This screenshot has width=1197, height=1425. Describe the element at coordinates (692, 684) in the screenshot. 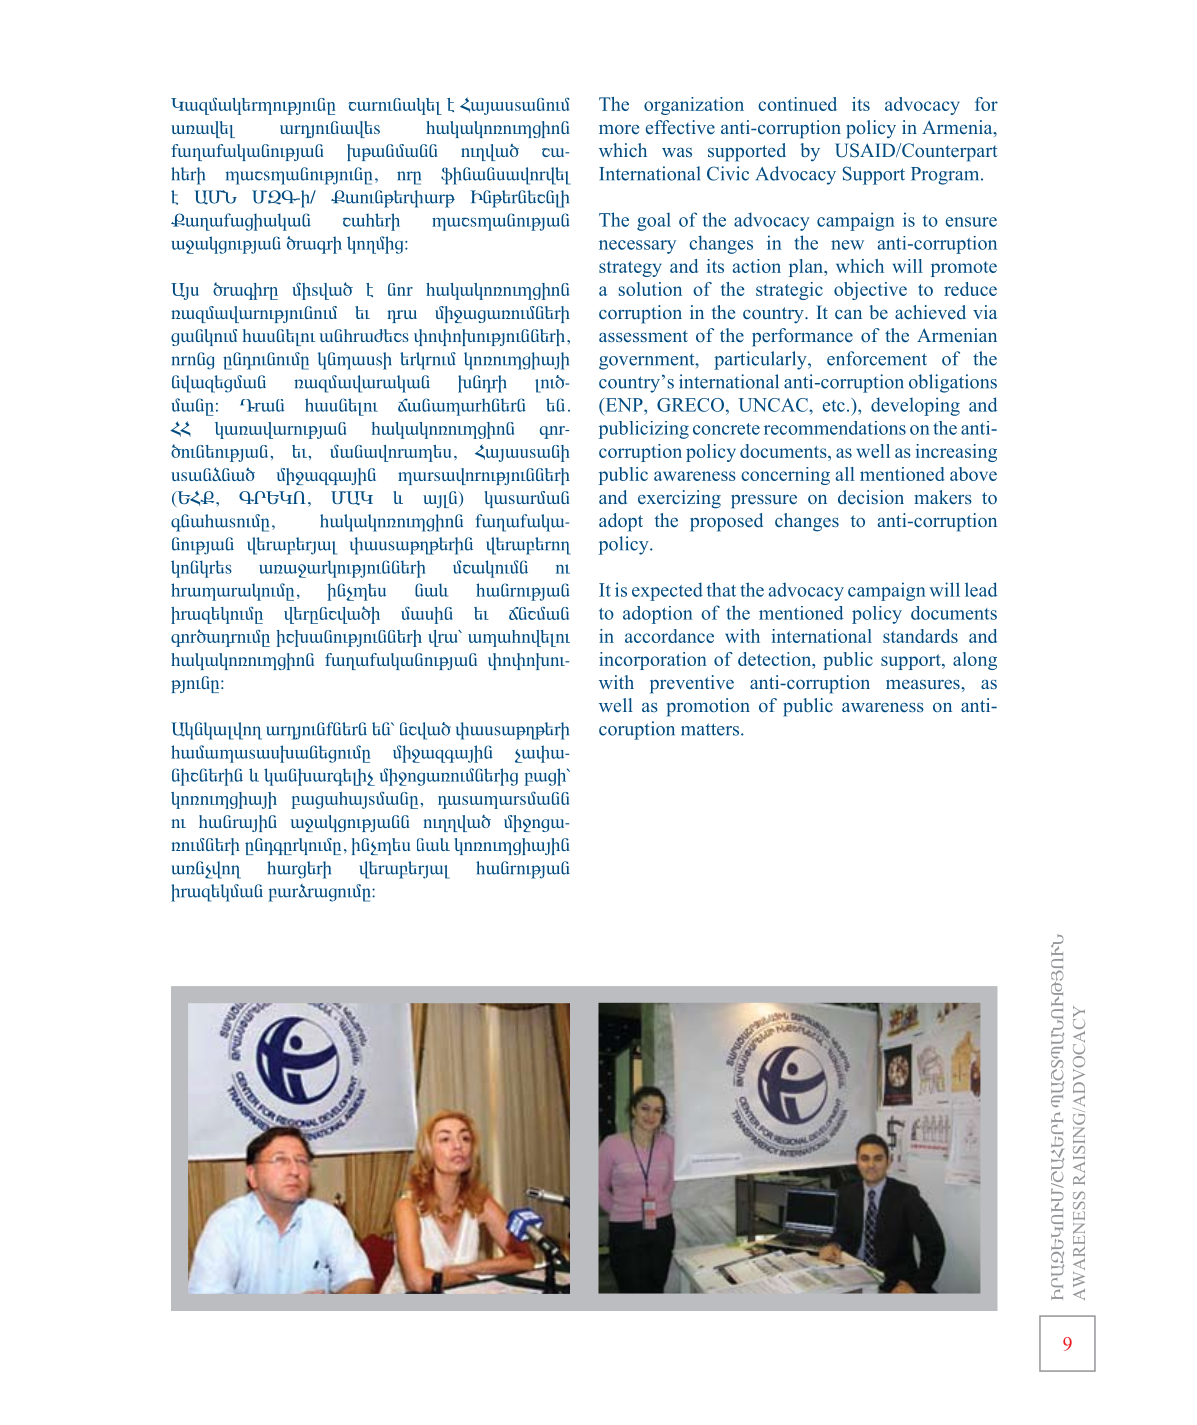

I see `preventive` at that location.
